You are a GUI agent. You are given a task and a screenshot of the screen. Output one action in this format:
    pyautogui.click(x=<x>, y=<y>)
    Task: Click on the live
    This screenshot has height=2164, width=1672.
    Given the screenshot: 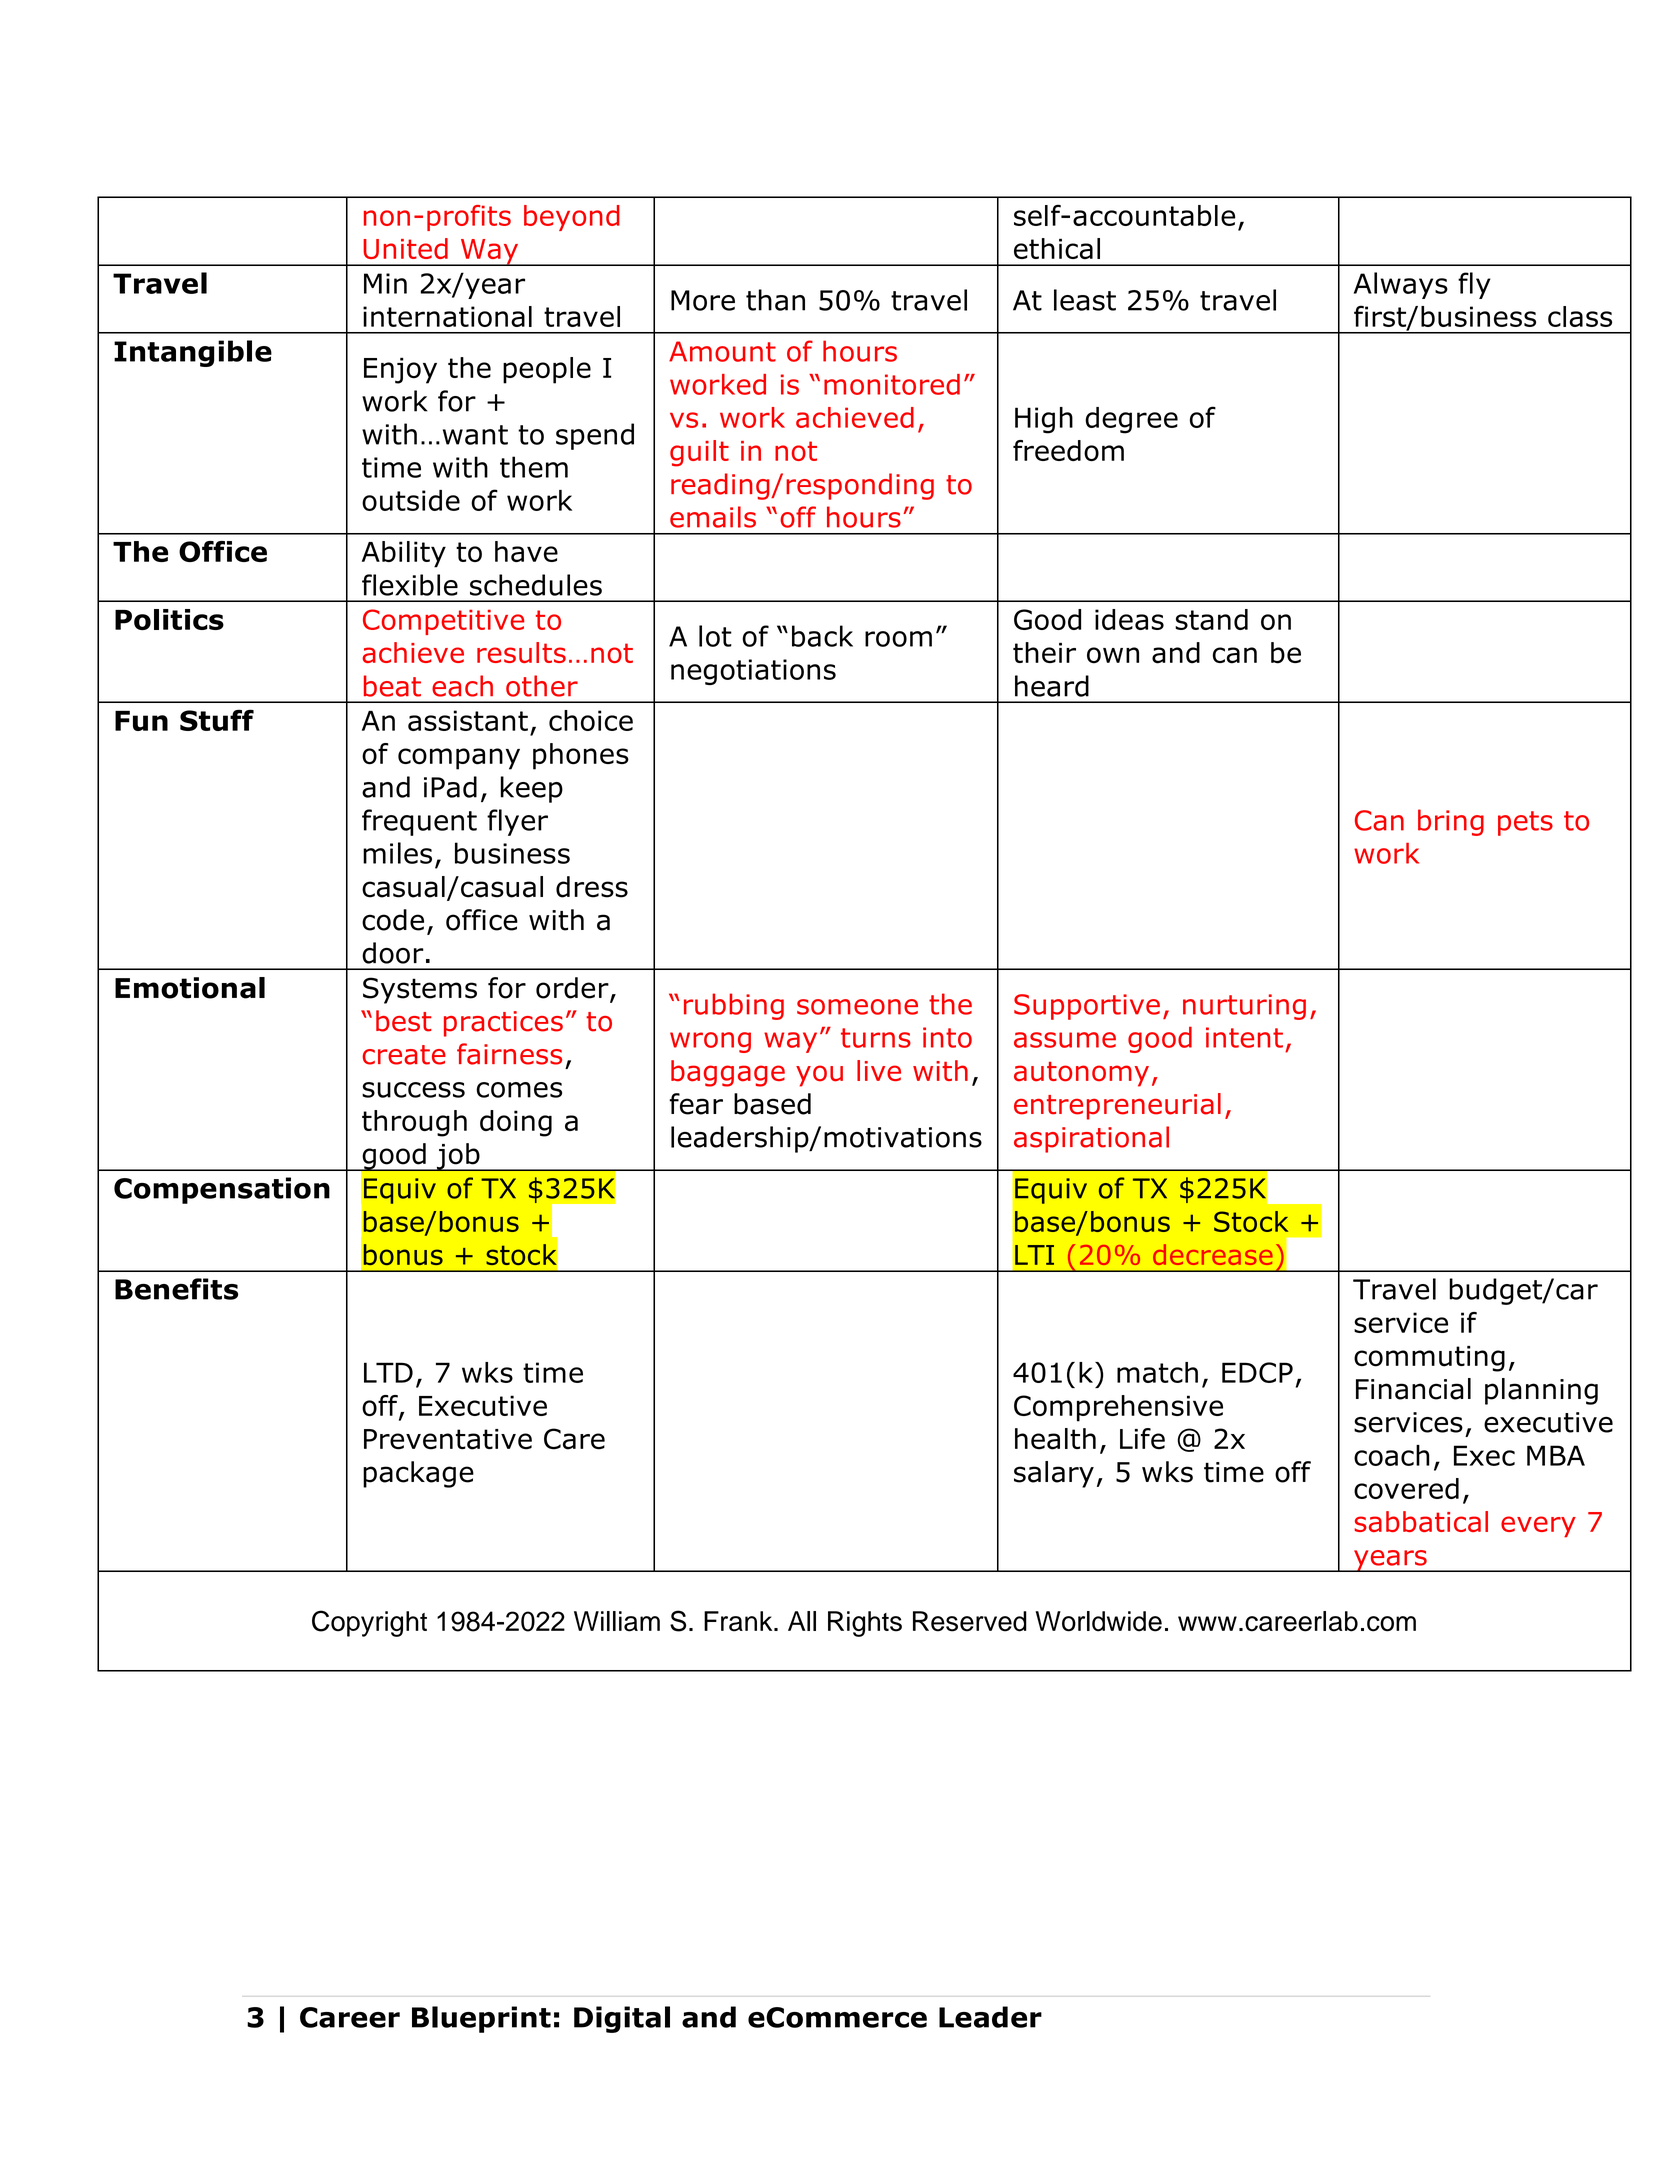 What is the action you would take?
    pyautogui.click(x=879, y=1070)
